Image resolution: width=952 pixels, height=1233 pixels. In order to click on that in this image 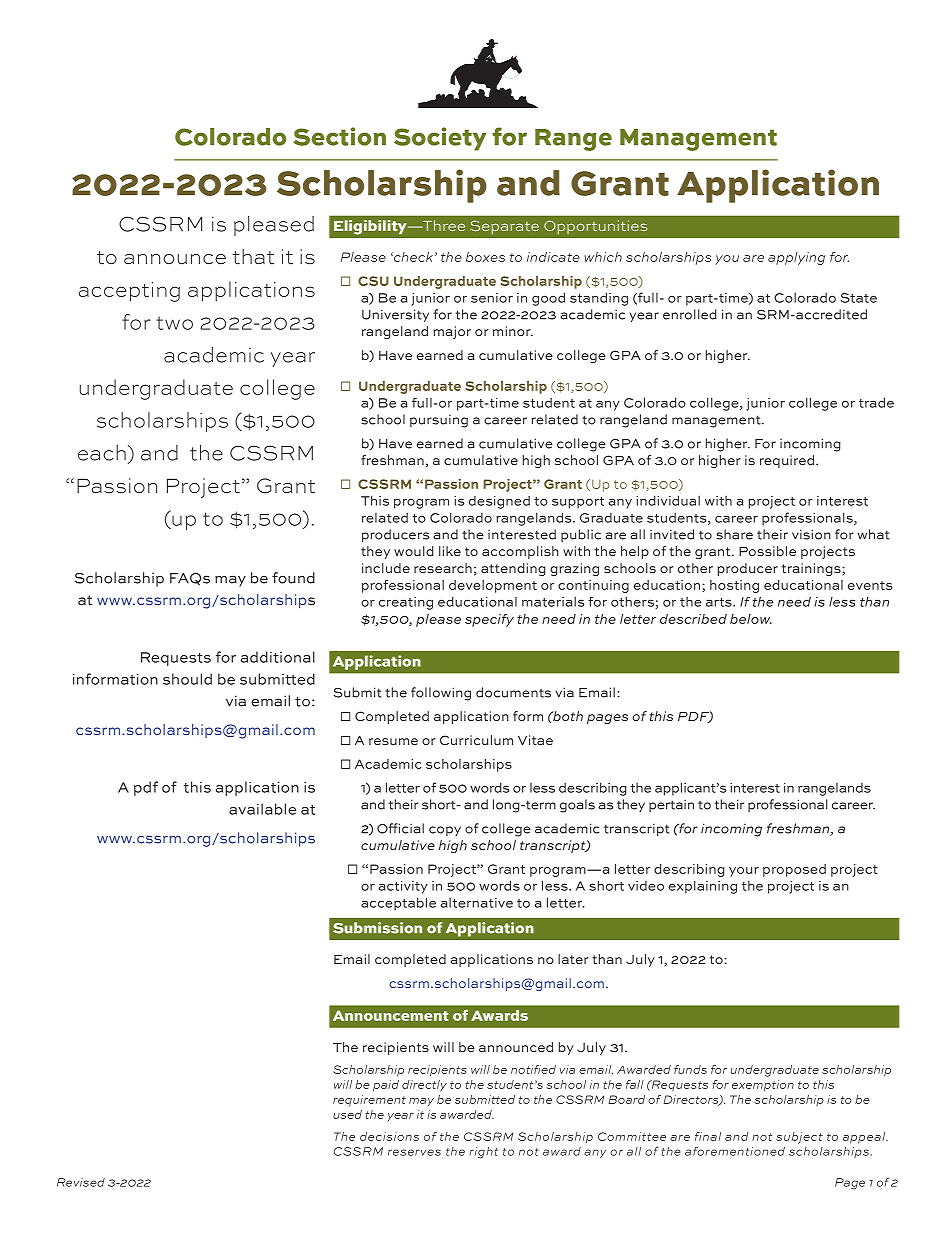, I will do `click(253, 257)`.
